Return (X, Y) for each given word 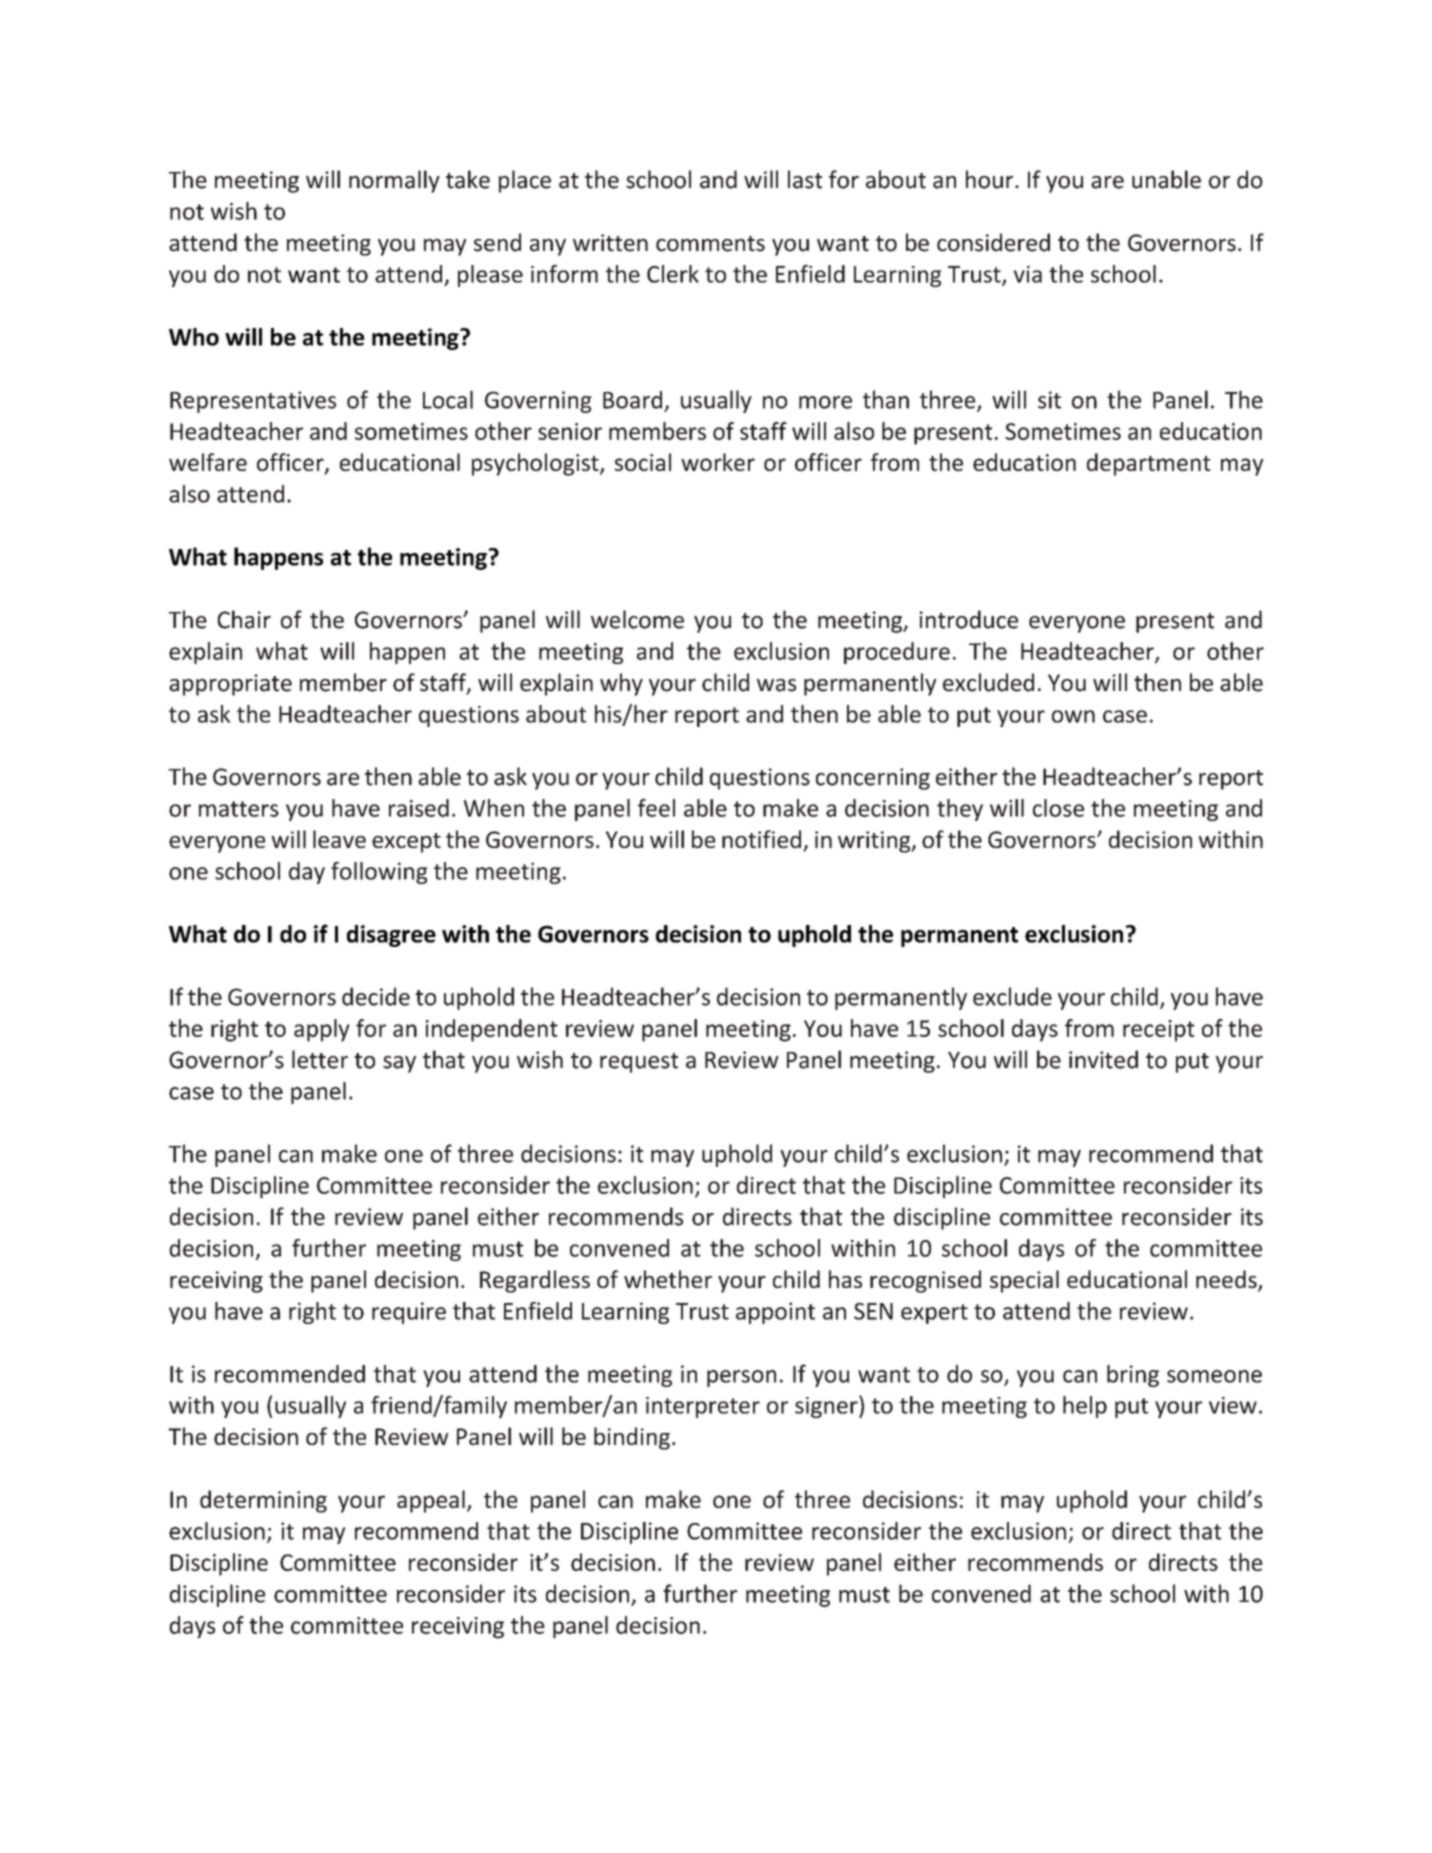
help (1085, 1407)
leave (339, 839)
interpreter (703, 1407)
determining (263, 1501)
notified (761, 839)
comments (710, 244)
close (1058, 808)
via (1028, 274)
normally (394, 181)
